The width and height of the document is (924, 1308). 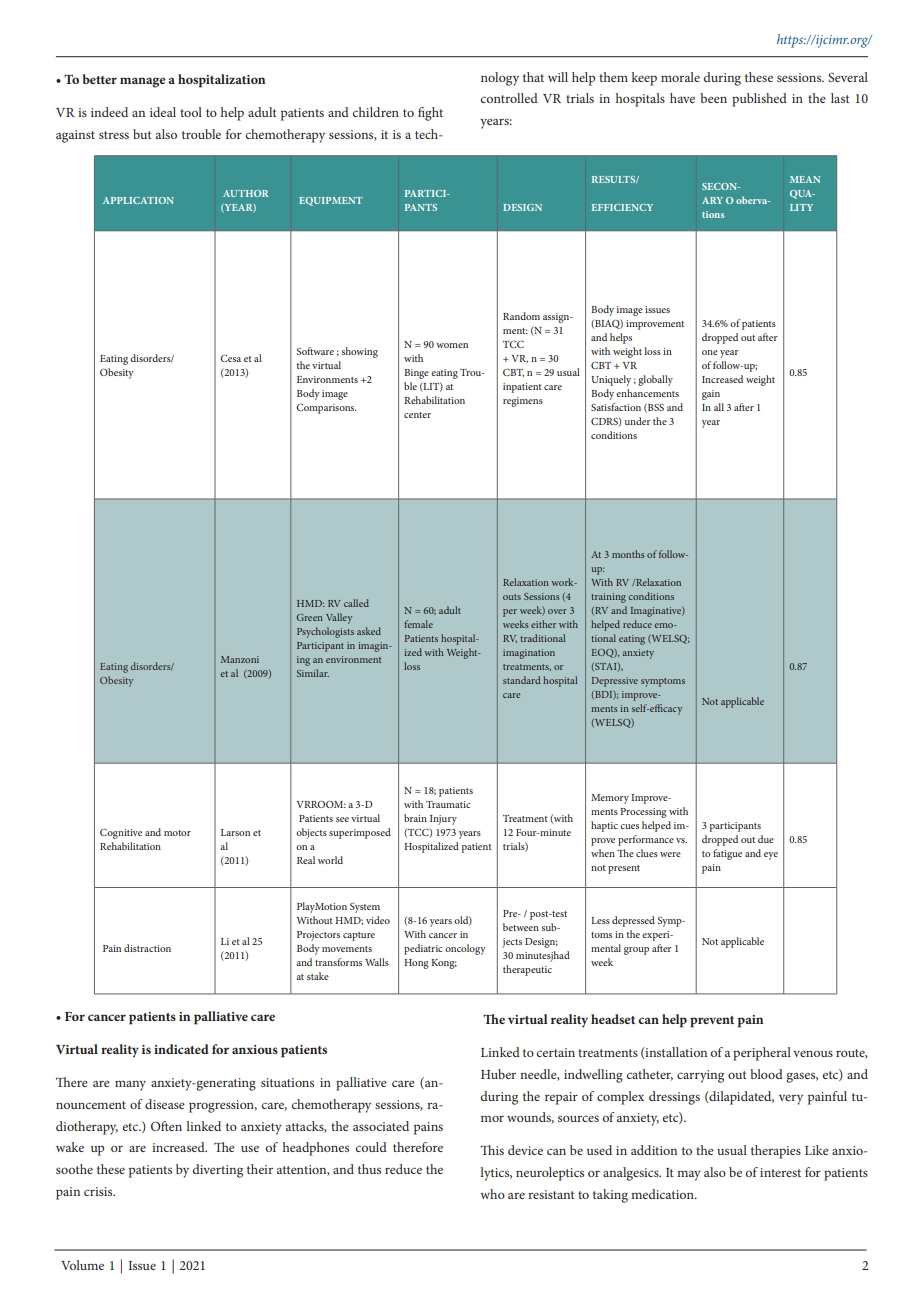 What do you see at coordinates (177, 833) in the document?
I see `motor` at bounding box center [177, 833].
